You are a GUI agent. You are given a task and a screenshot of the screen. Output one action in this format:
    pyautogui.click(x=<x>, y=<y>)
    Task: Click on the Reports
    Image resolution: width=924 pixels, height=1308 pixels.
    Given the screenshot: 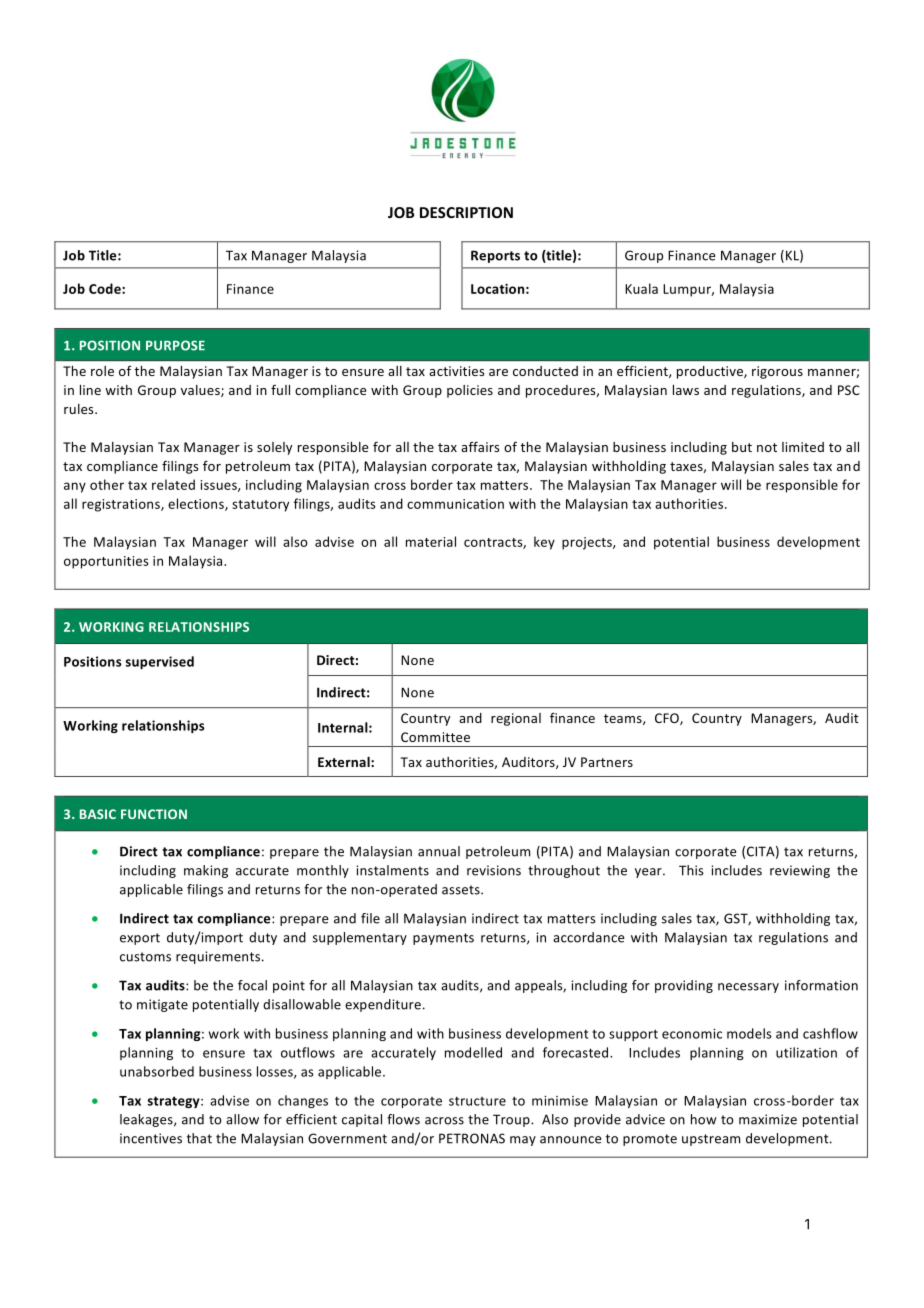 What is the action you would take?
    pyautogui.click(x=495, y=256)
